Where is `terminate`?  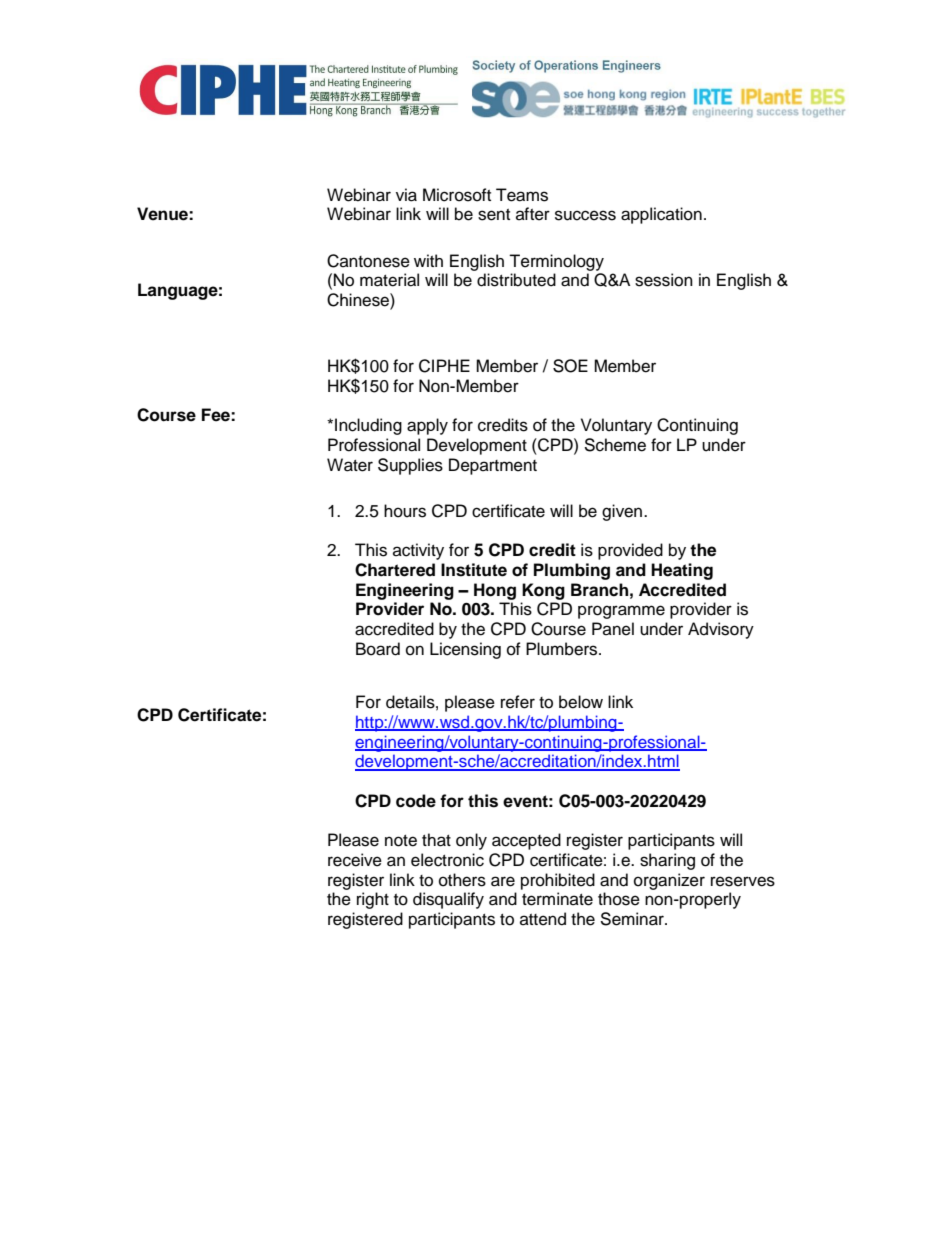 terminate is located at coordinates (557, 899).
